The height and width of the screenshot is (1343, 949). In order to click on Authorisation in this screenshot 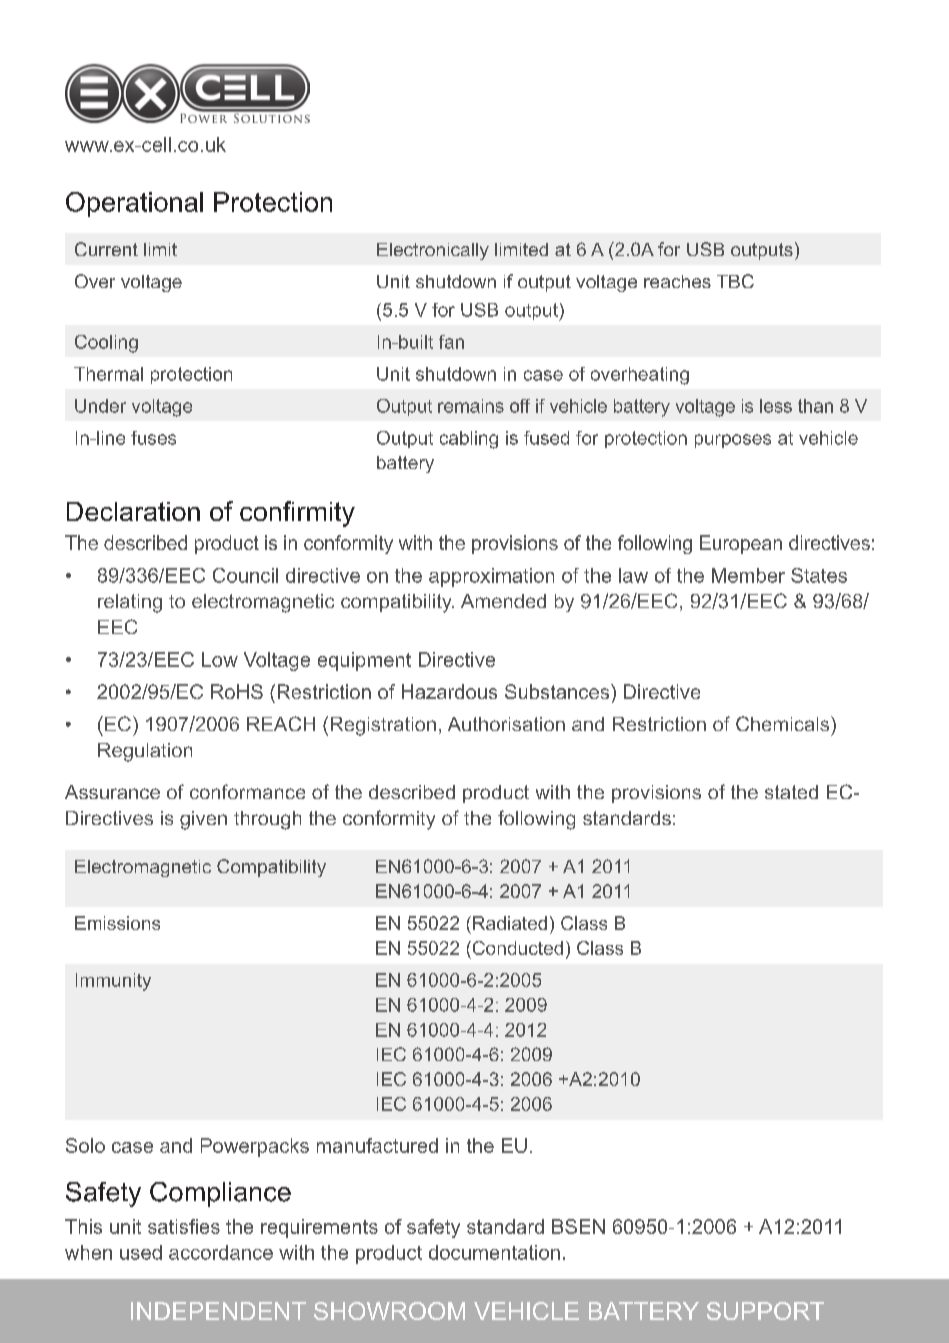, I will do `click(506, 724)`.
